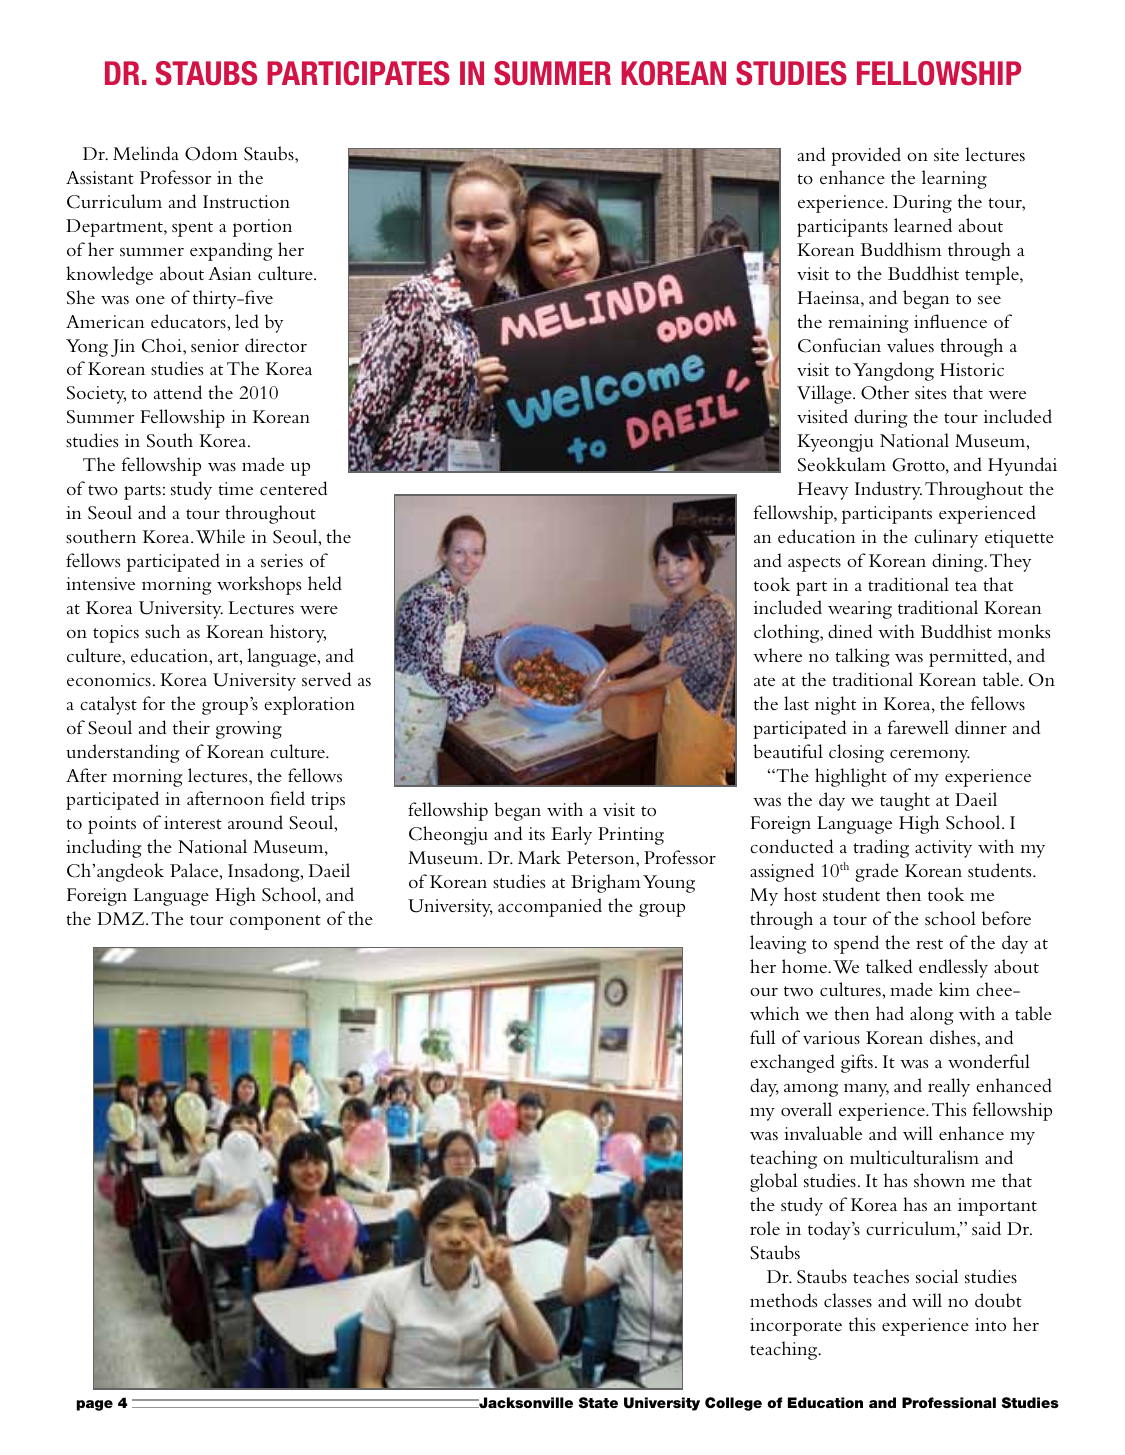  I want to click on learning, so click(954, 179).
